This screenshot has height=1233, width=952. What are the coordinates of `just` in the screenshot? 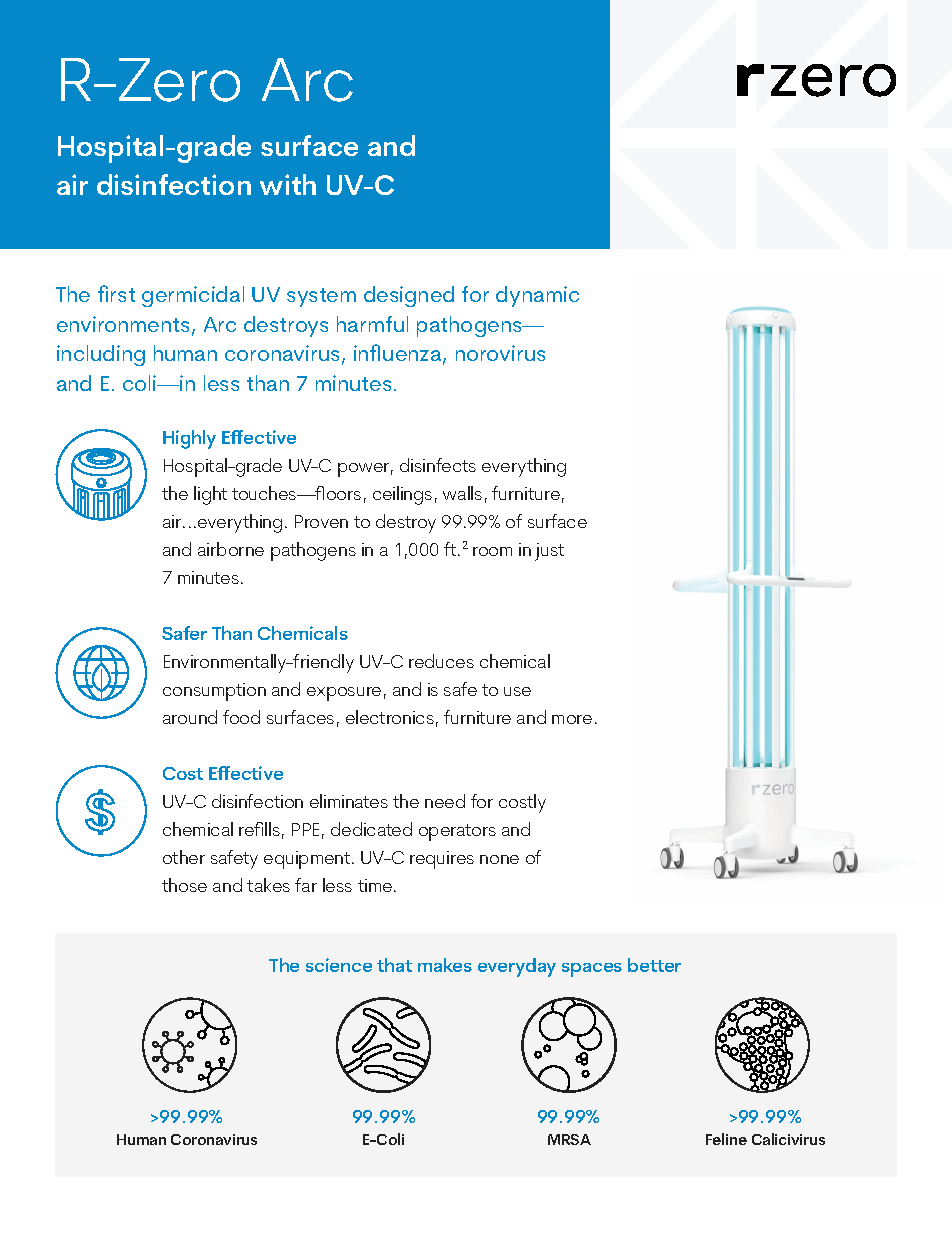 It's located at (549, 552).
